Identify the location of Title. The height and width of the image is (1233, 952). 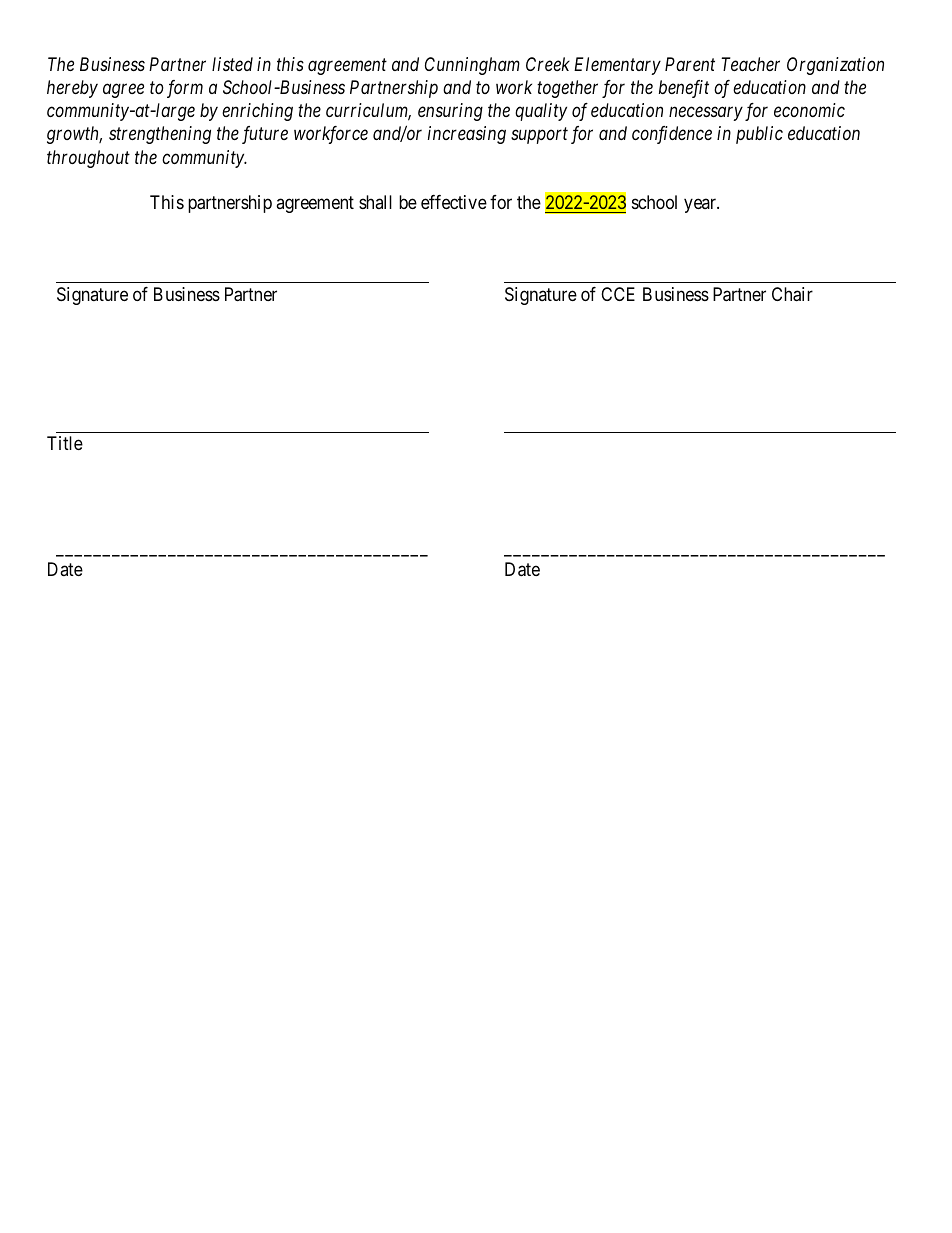
(65, 443).
